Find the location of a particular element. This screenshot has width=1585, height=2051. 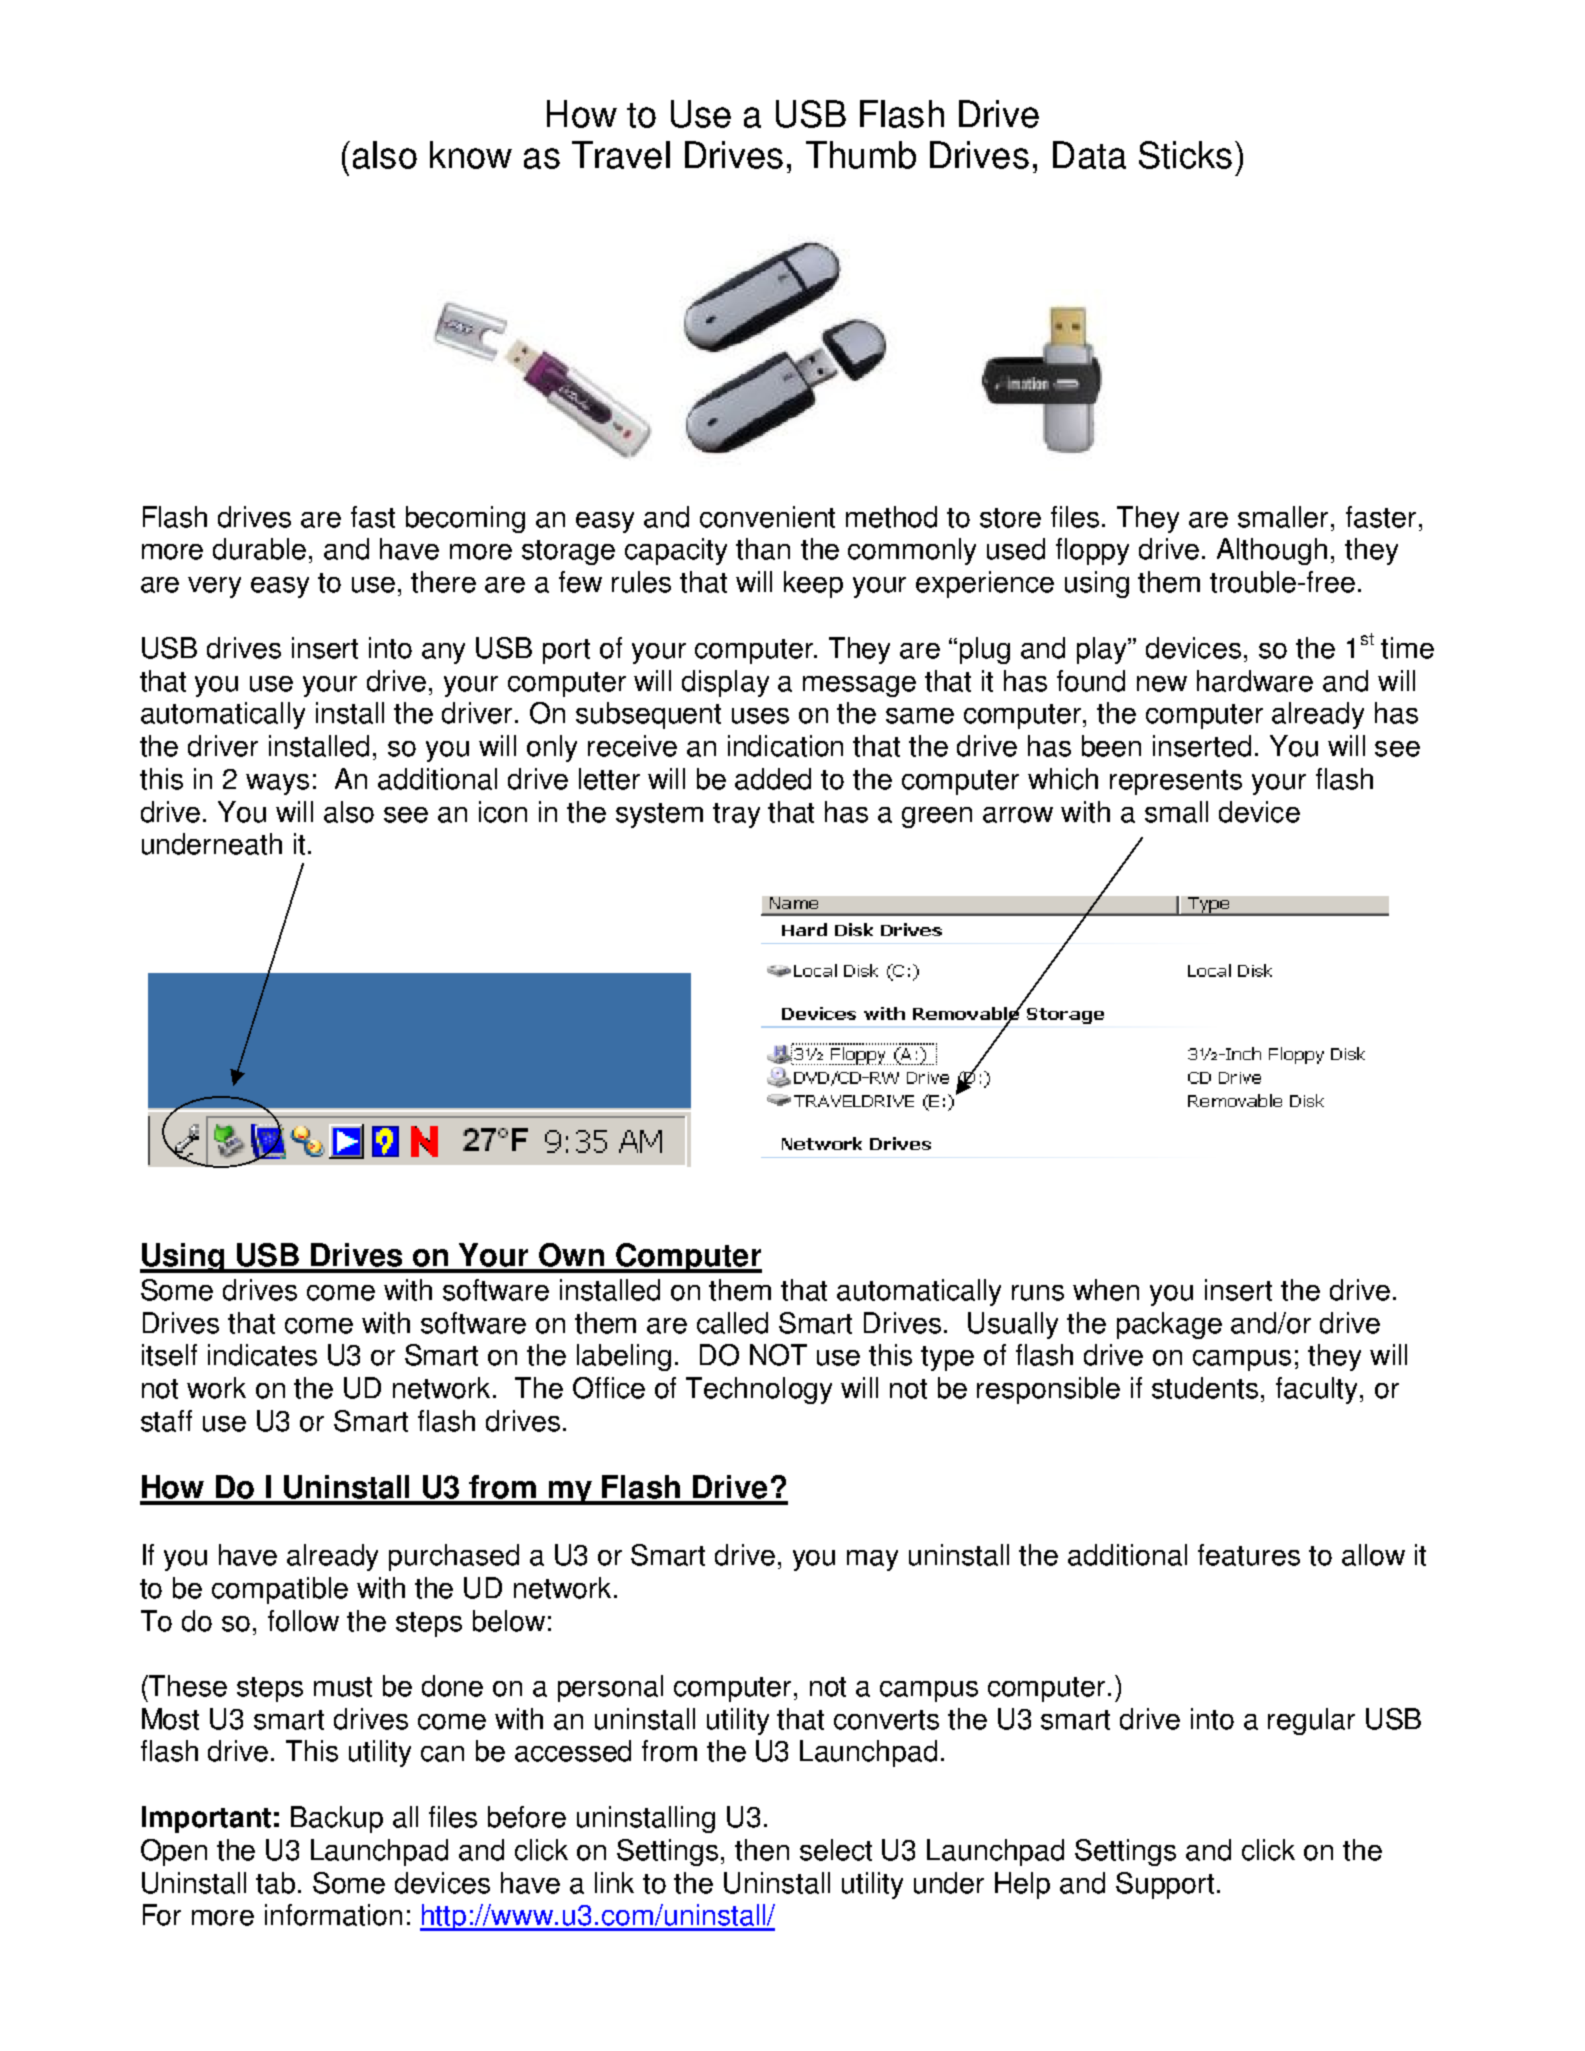

Sticks is located at coordinates (1185, 155).
